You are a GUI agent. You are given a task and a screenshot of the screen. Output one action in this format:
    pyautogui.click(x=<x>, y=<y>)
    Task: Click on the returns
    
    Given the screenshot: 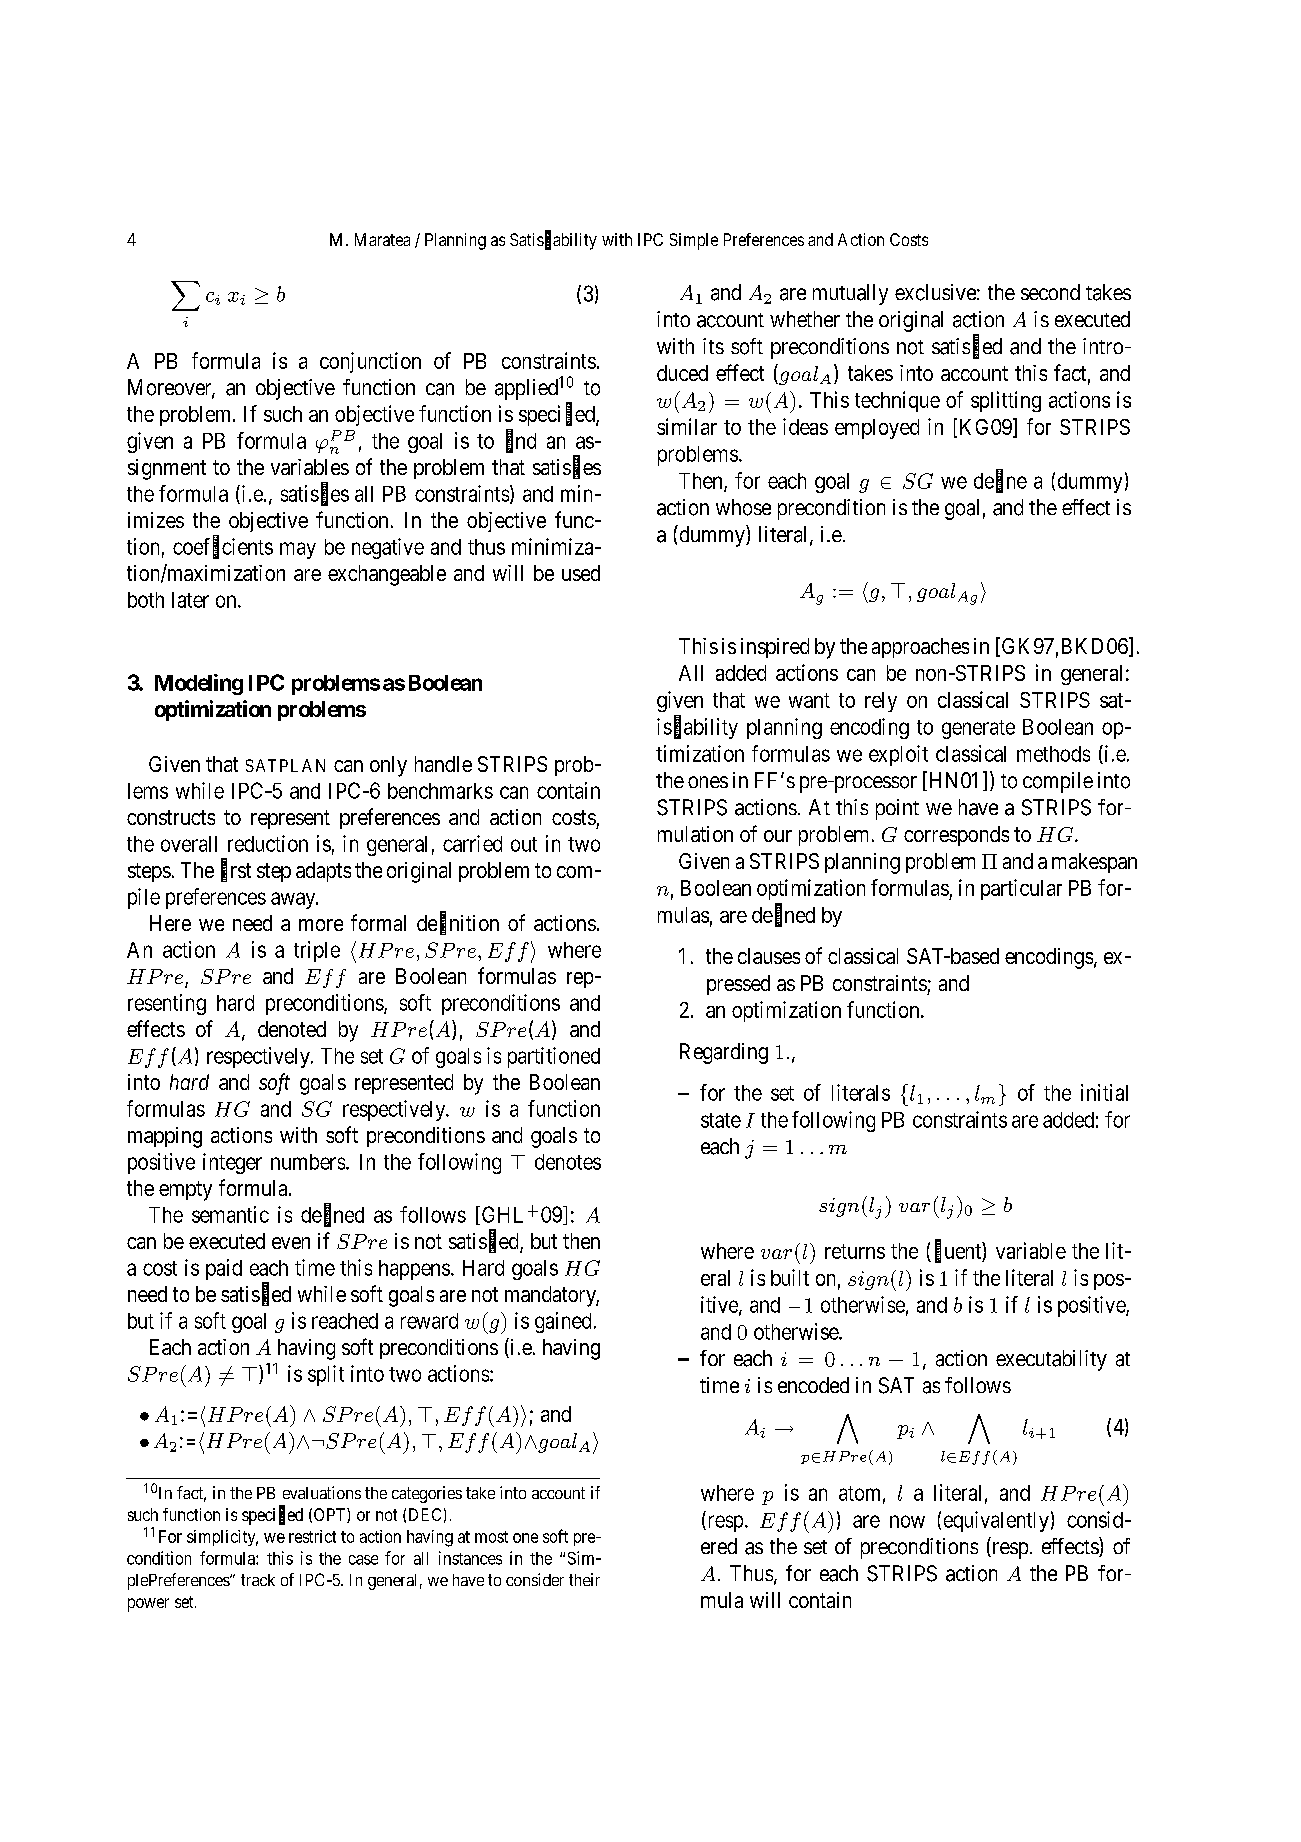 What is the action you would take?
    pyautogui.click(x=855, y=1251)
